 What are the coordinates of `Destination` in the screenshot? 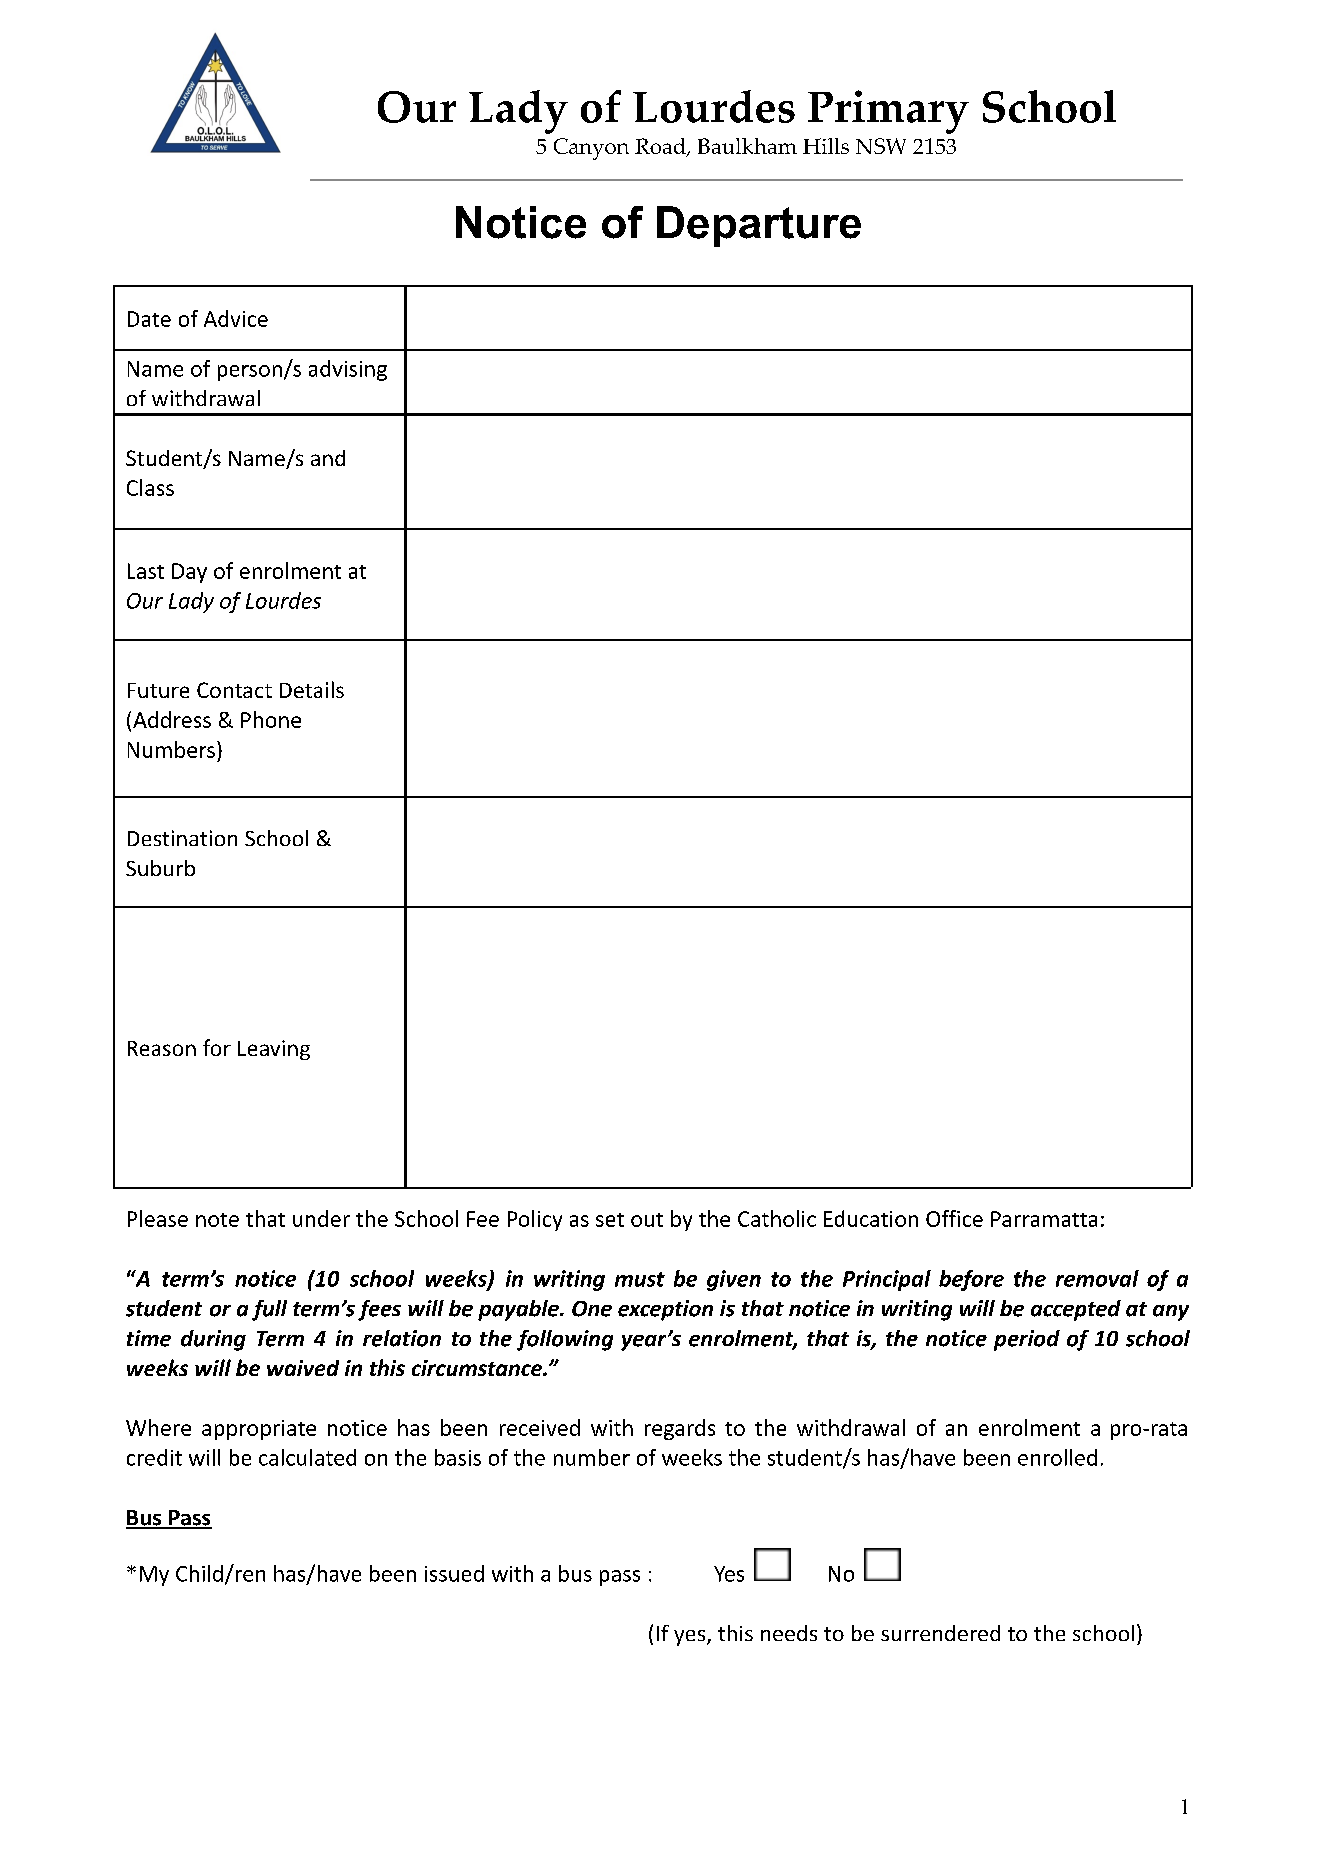 It's located at (182, 838).
